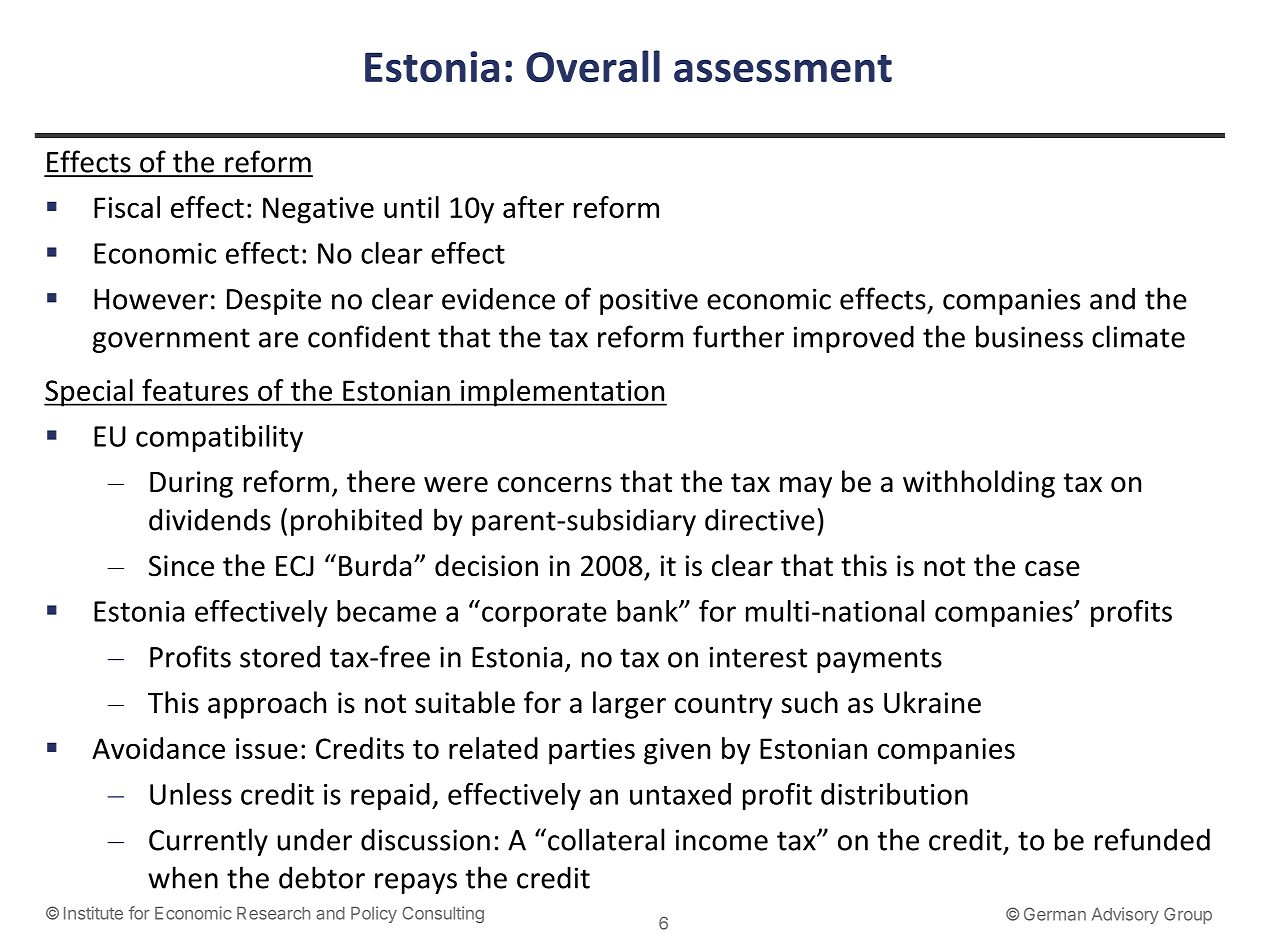  Describe the element at coordinates (127, 207) in the screenshot. I see `Fiscal` at that location.
